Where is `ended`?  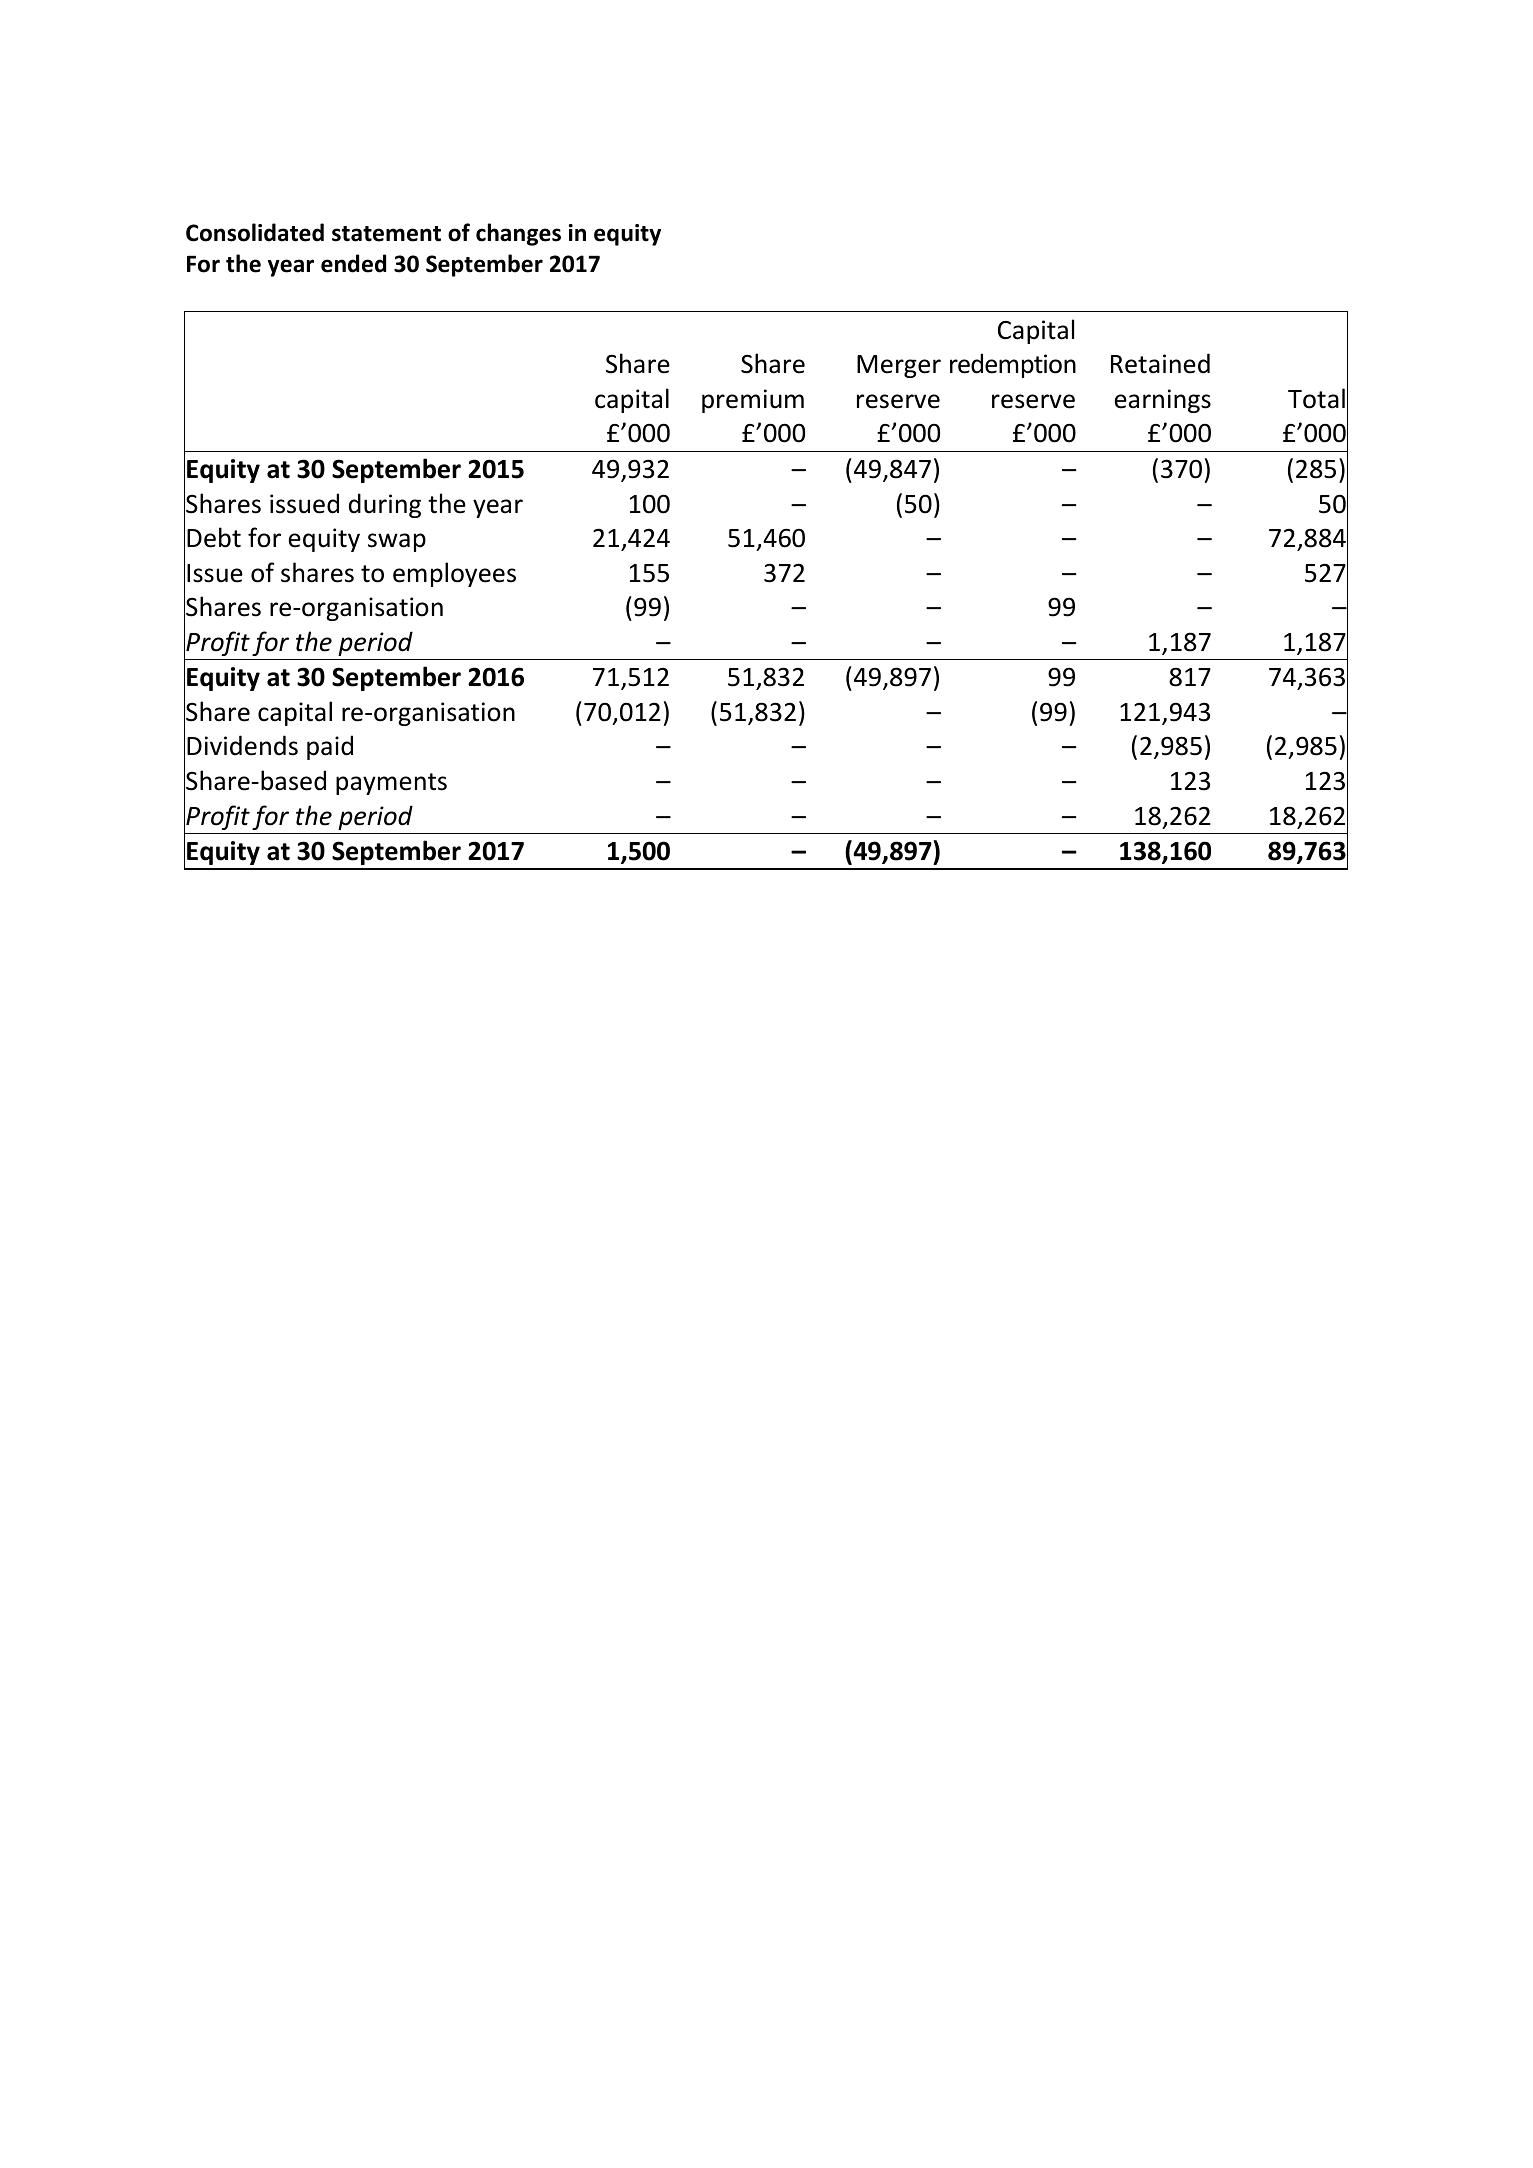 ended is located at coordinates (353, 263).
